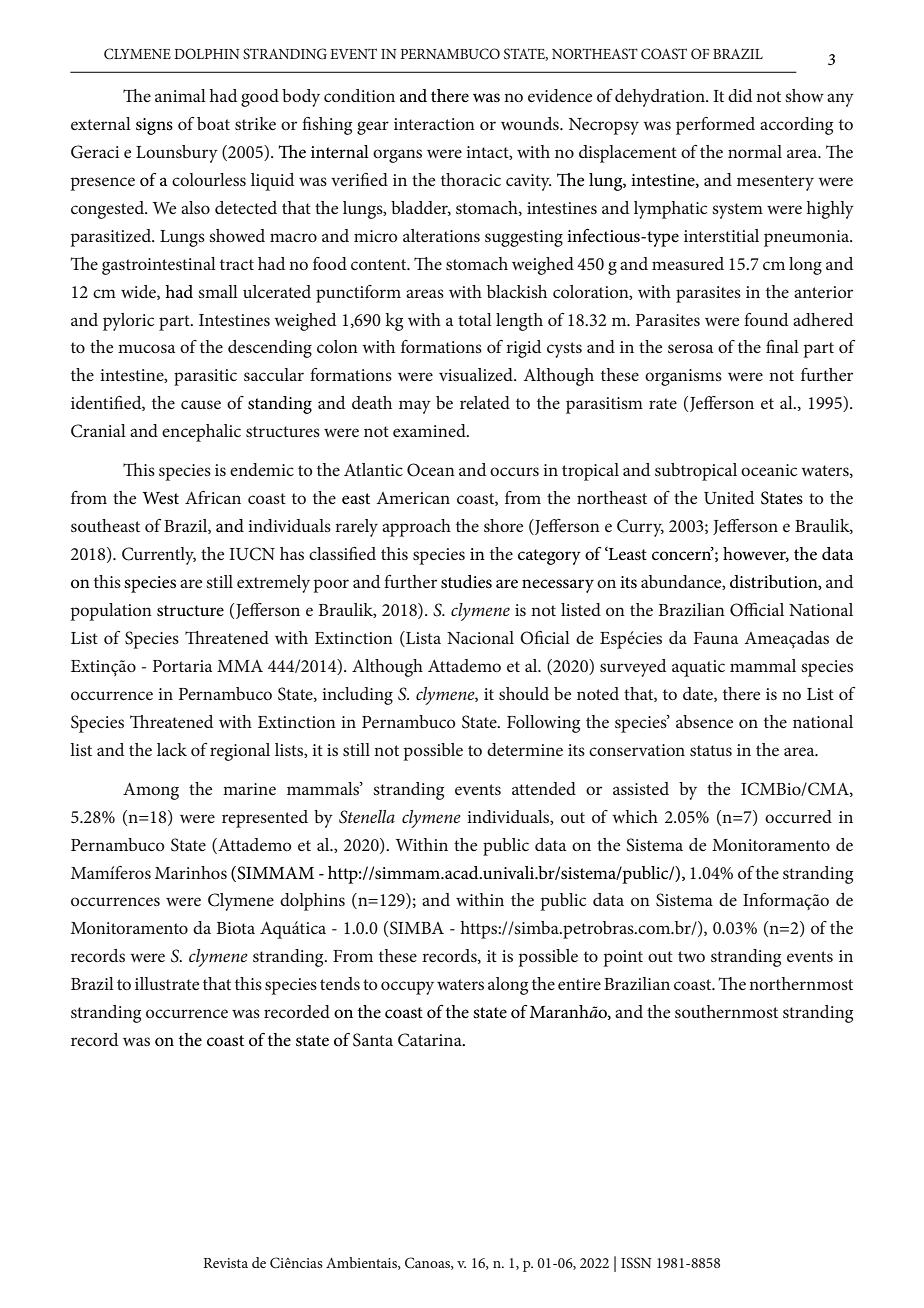 The height and width of the document is (1308, 924). Describe the element at coordinates (213, 123) in the document. I see `boat` at that location.
